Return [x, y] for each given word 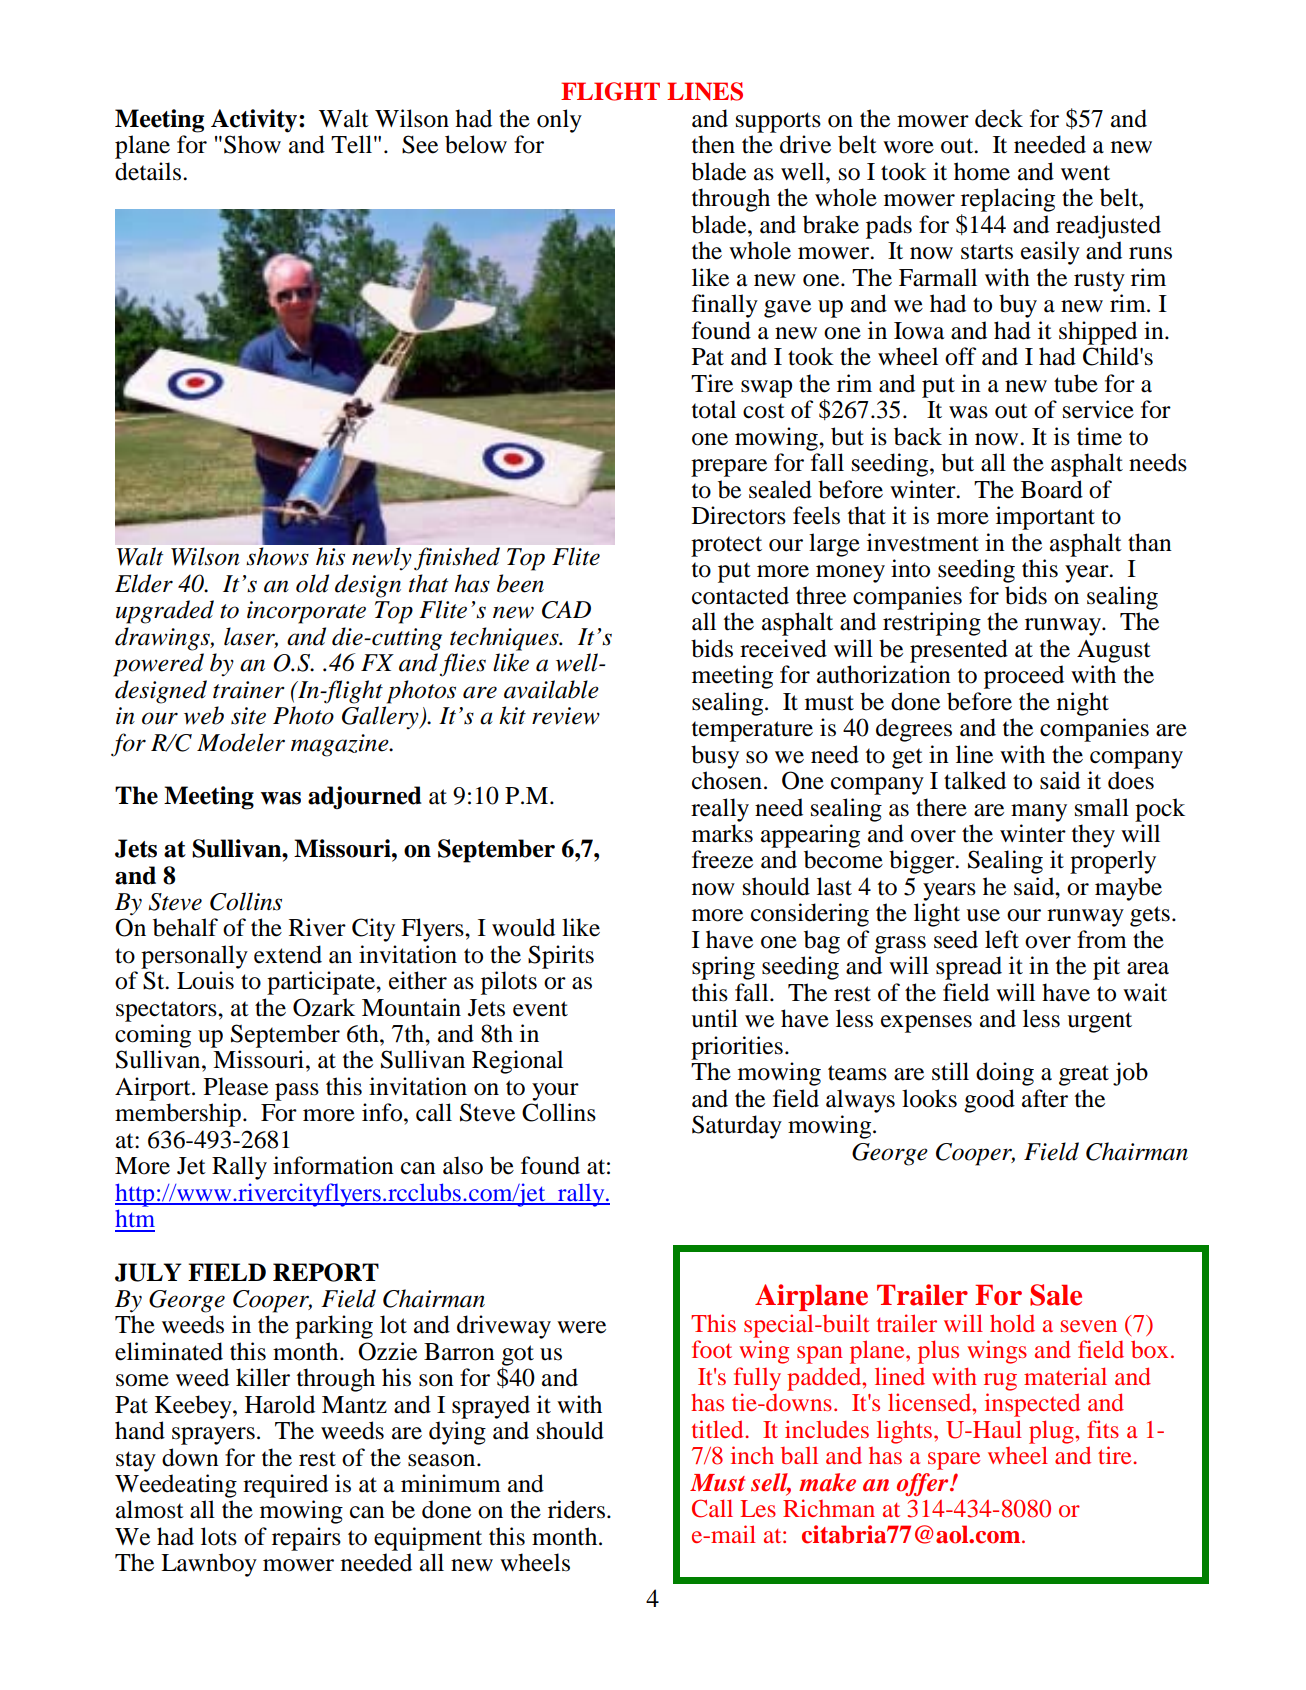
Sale [1056, 1295]
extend [288, 954]
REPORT [326, 1272]
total [714, 409]
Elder [144, 583]
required [285, 1486]
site [248, 716]
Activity [255, 121]
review [566, 716]
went [1085, 173]
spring [723, 968]
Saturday [737, 1127]
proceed [1024, 677]
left [1002, 939]
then [713, 144]
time [1099, 436]
